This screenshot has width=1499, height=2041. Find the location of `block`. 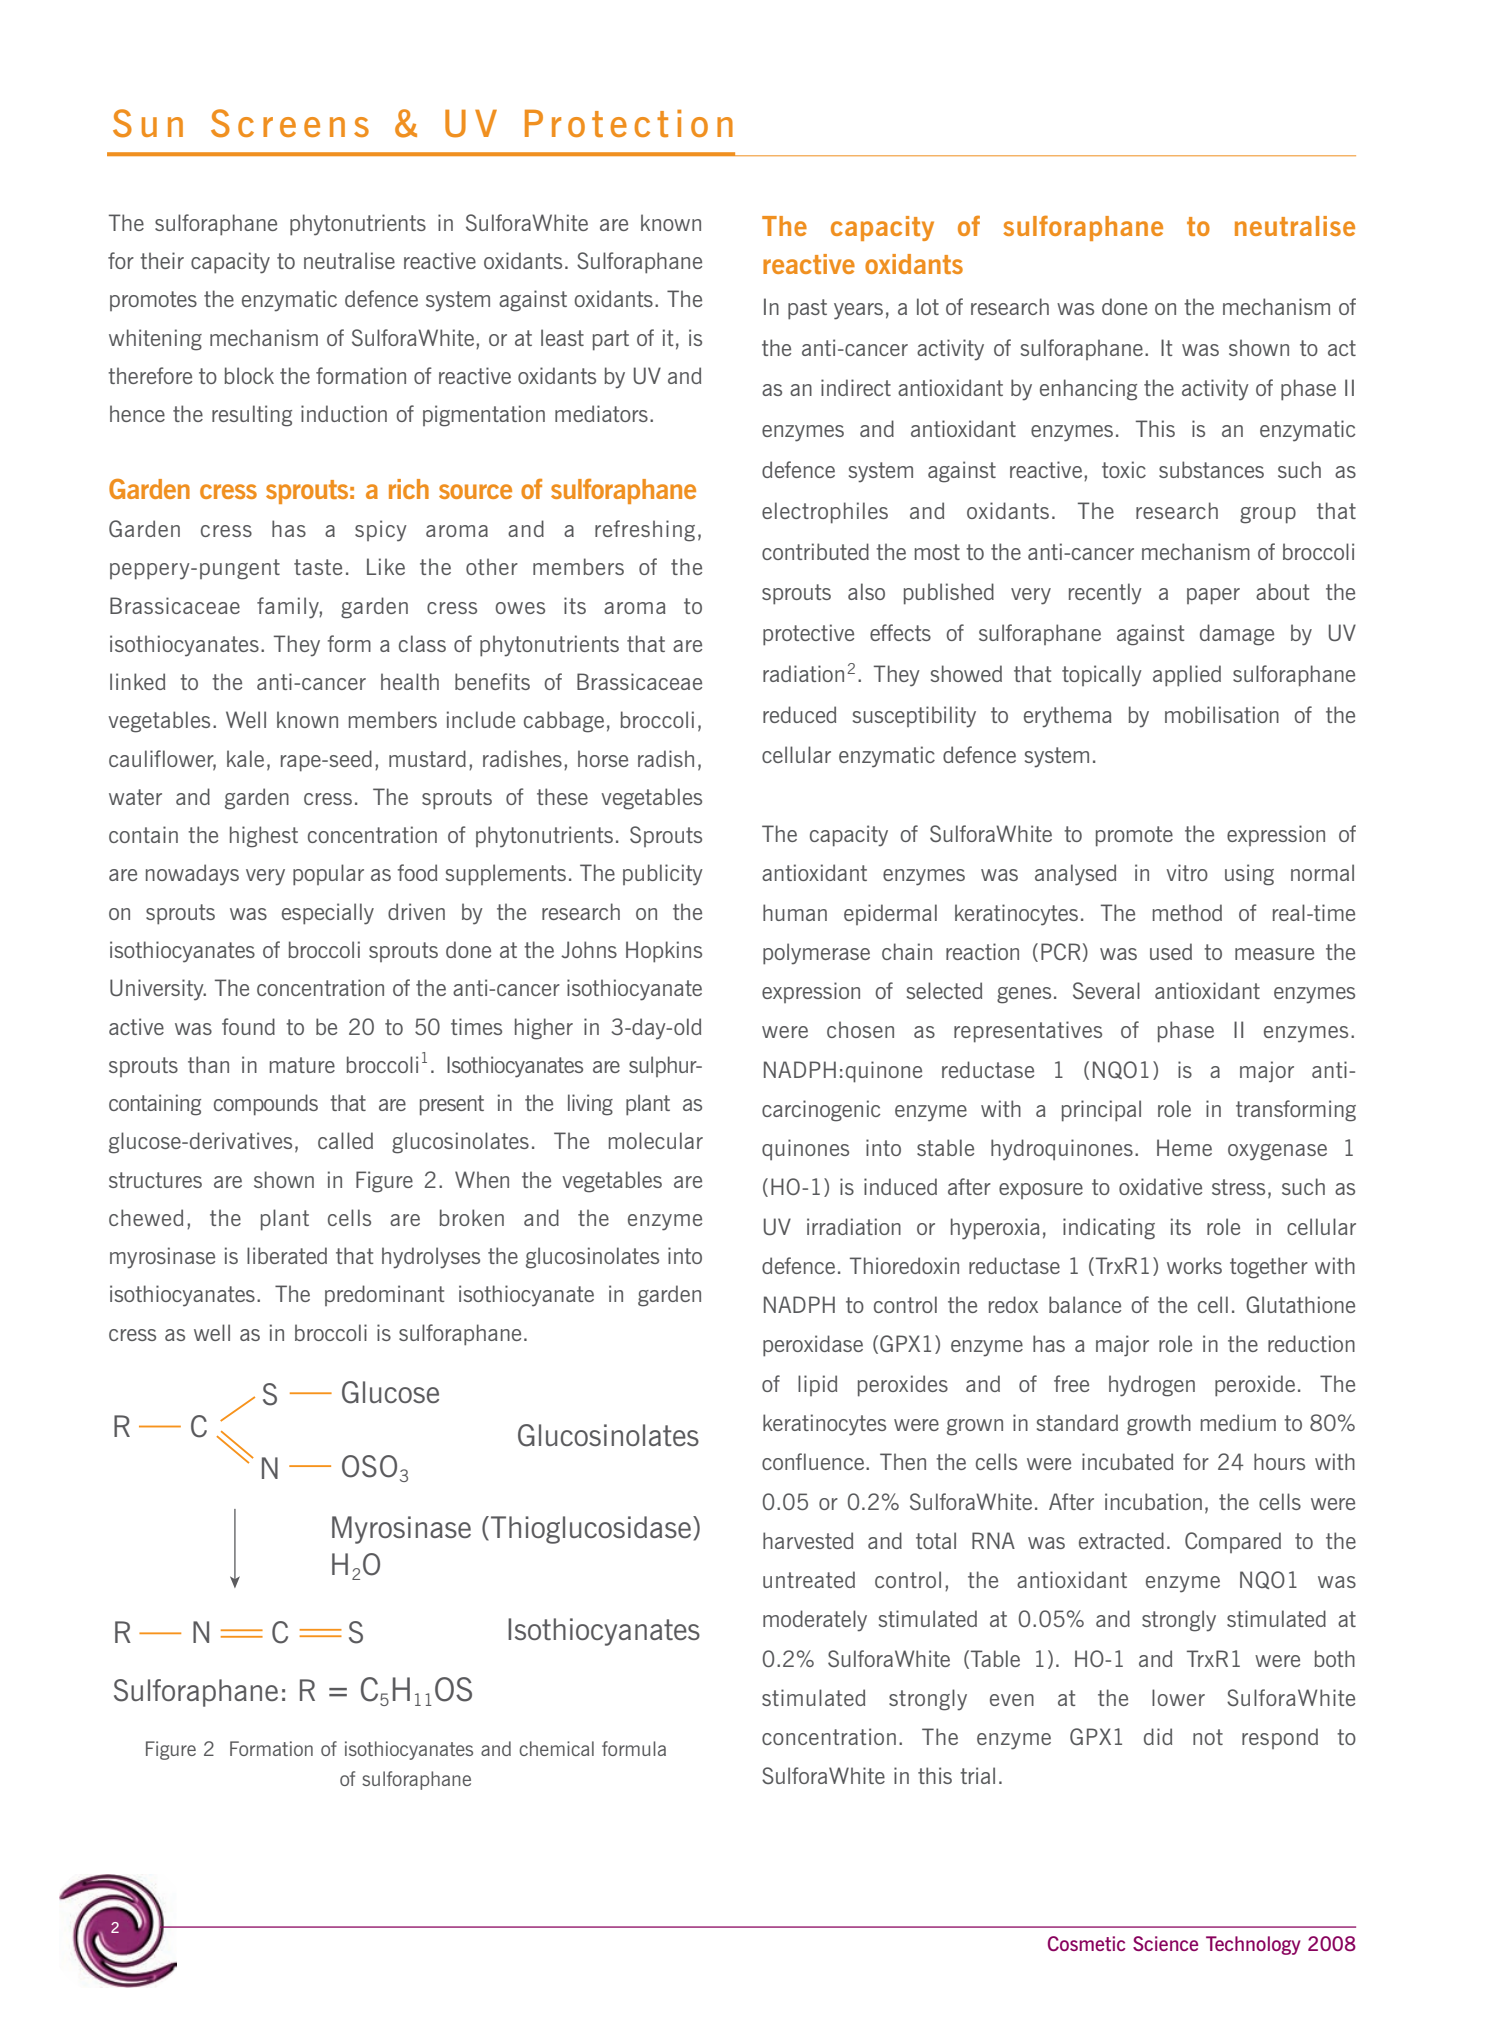

block is located at coordinates (249, 375).
